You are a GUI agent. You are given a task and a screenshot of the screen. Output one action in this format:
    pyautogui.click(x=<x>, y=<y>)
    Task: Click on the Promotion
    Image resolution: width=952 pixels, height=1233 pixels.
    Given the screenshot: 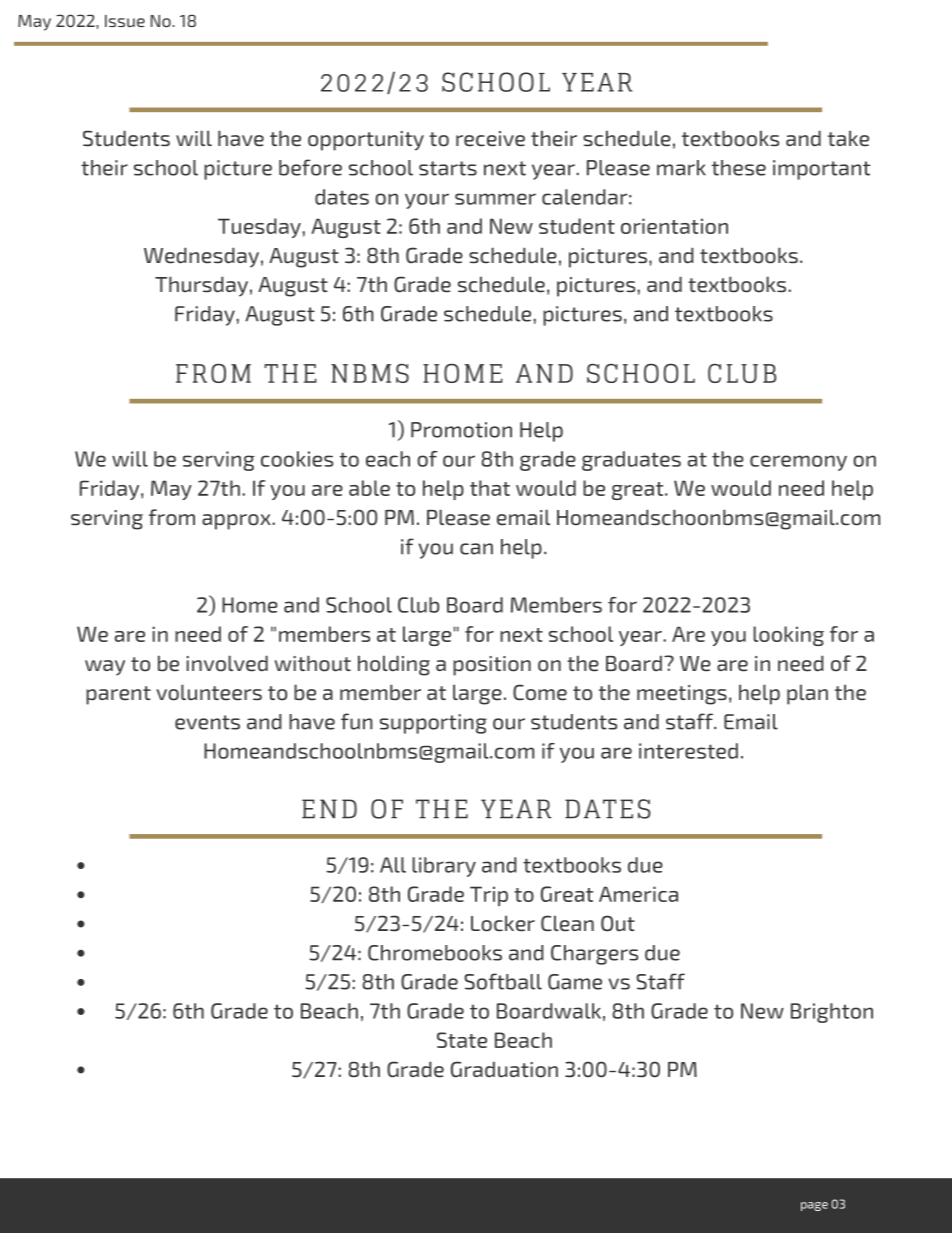 What is the action you would take?
    pyautogui.click(x=461, y=430)
